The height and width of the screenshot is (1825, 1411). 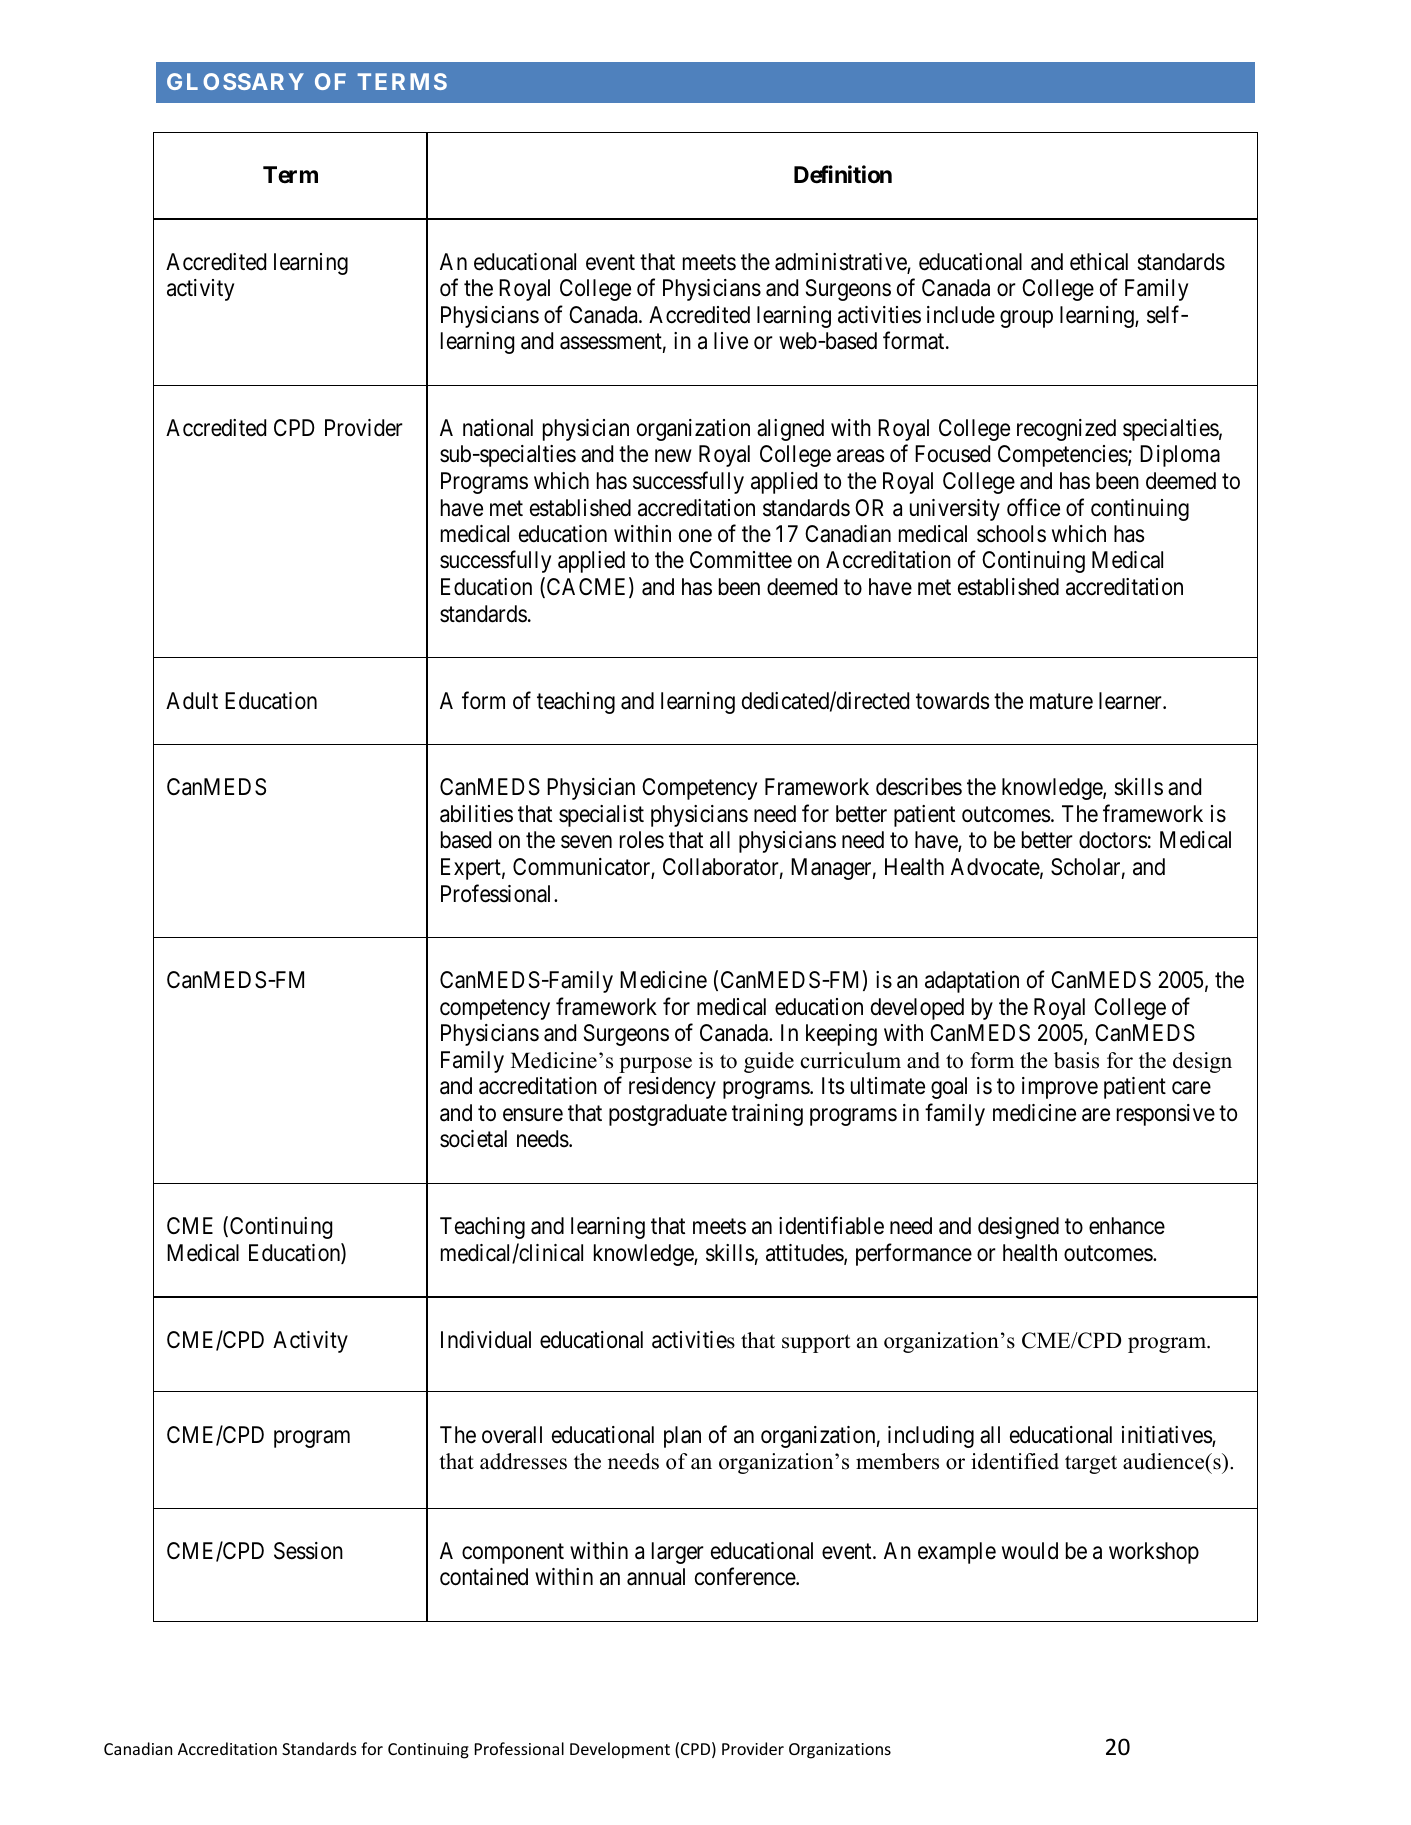 I want to click on GLOSSARY, so click(x=235, y=81).
